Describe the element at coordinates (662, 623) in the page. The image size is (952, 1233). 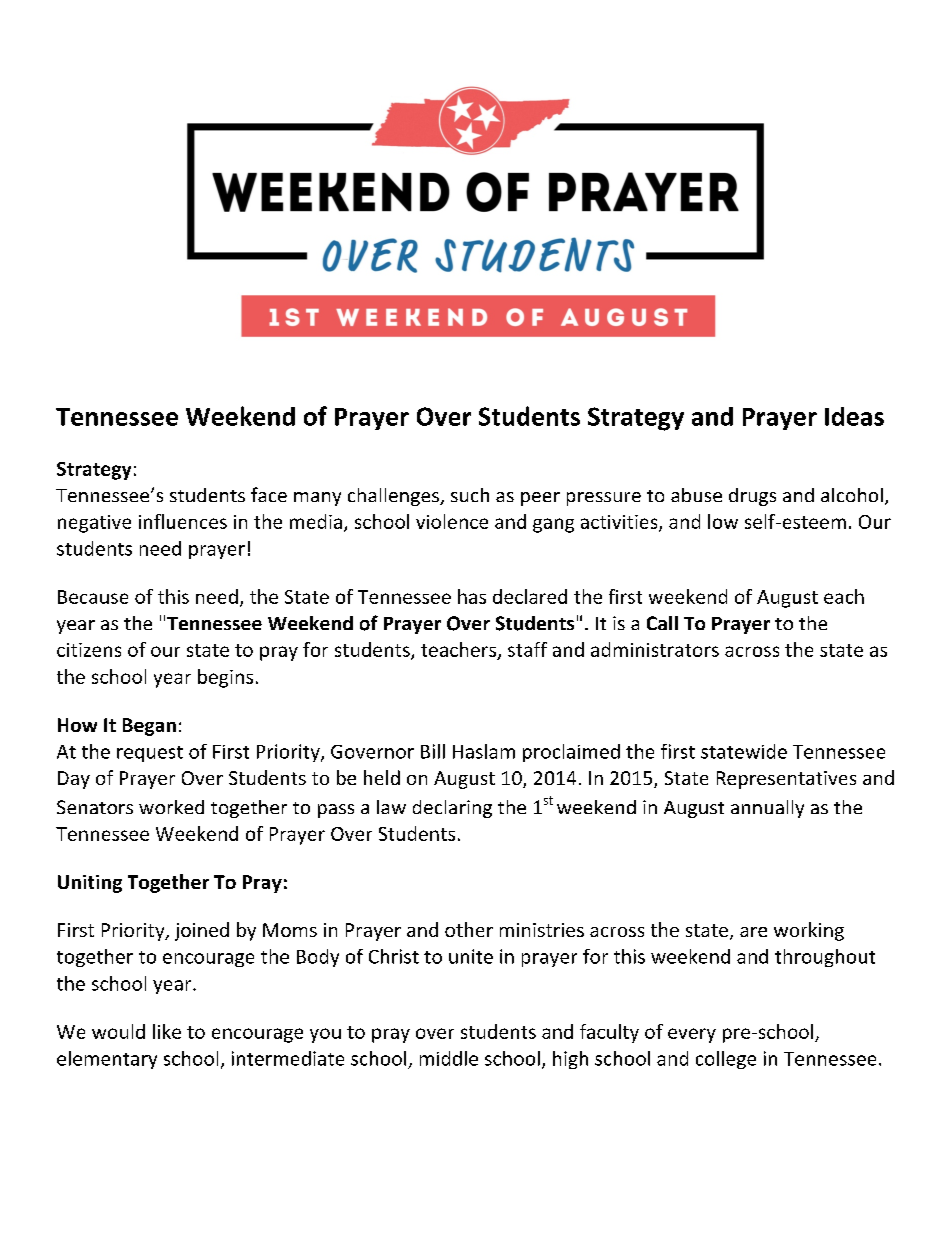
I see `Call` at that location.
